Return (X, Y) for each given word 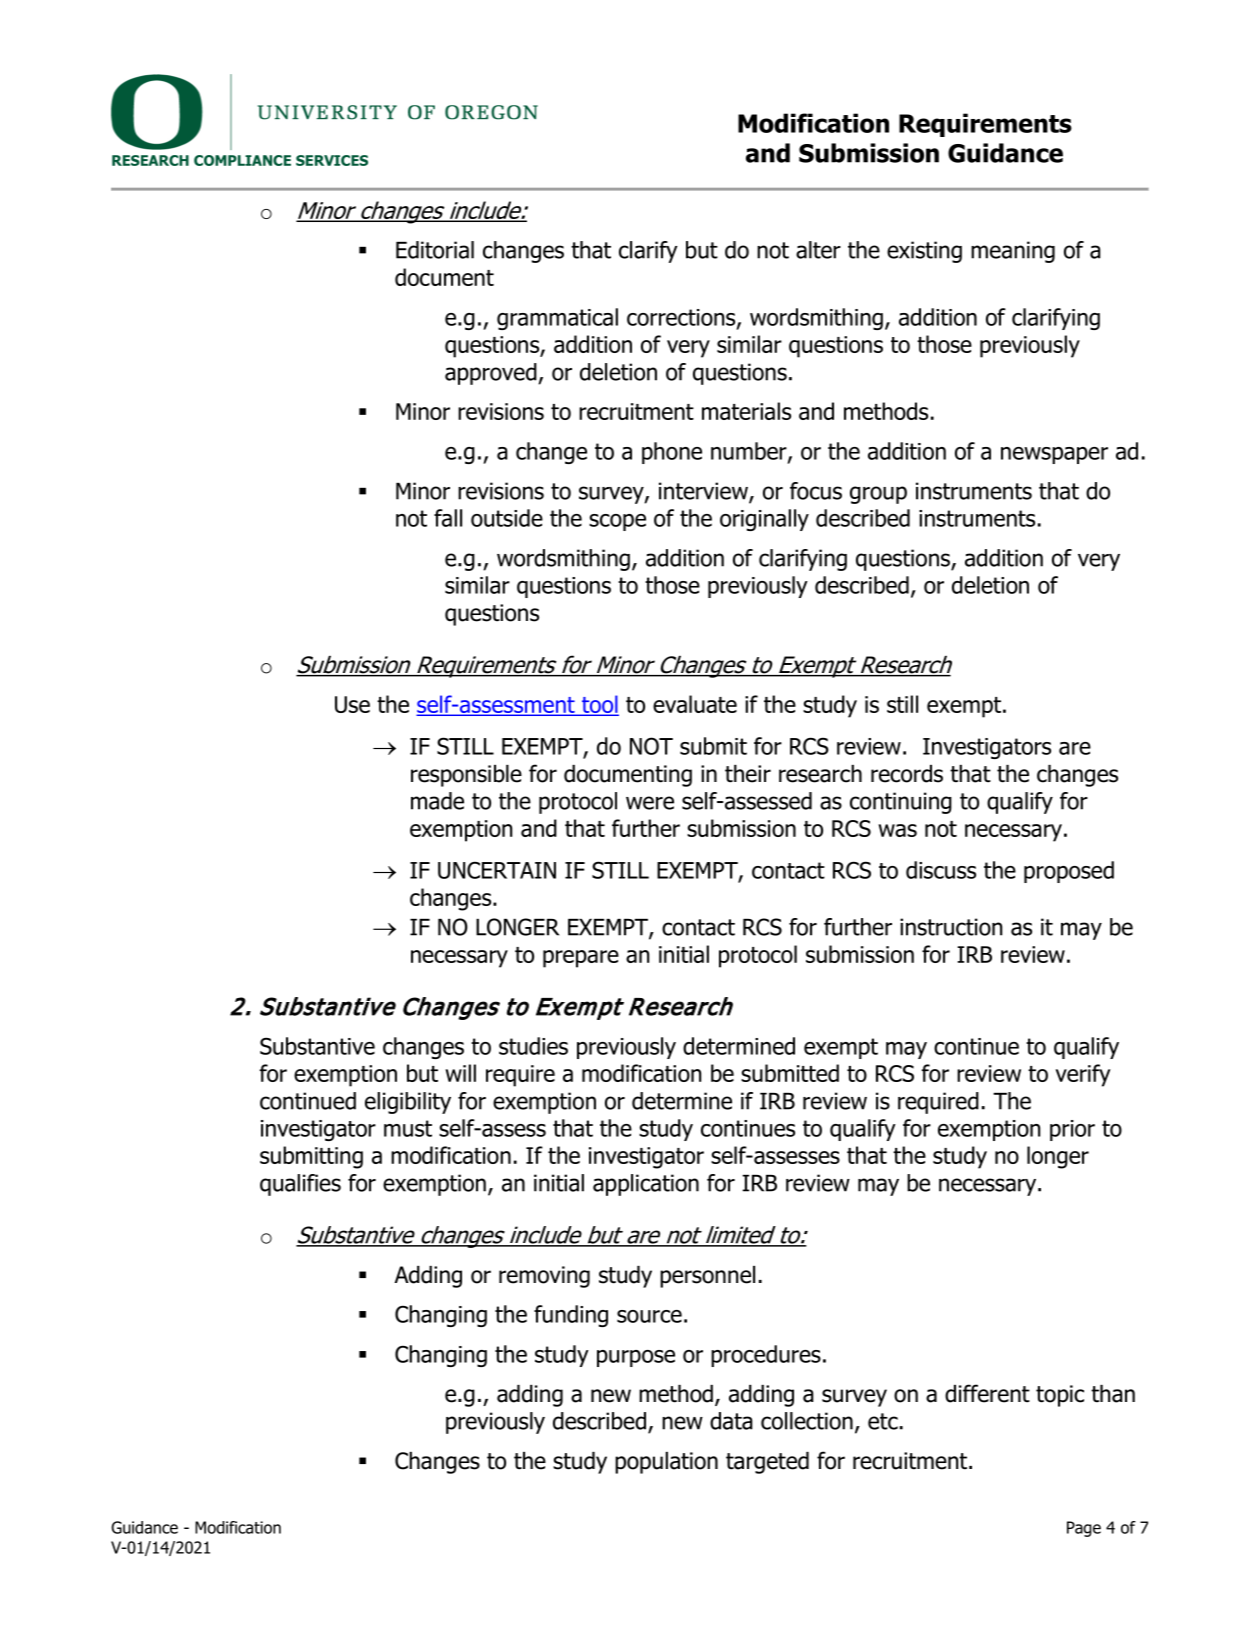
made (437, 801)
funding (571, 1316)
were (650, 803)
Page (1084, 1529)
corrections (682, 318)
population (666, 1463)
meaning (1013, 252)
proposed (1069, 872)
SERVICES (332, 160)
